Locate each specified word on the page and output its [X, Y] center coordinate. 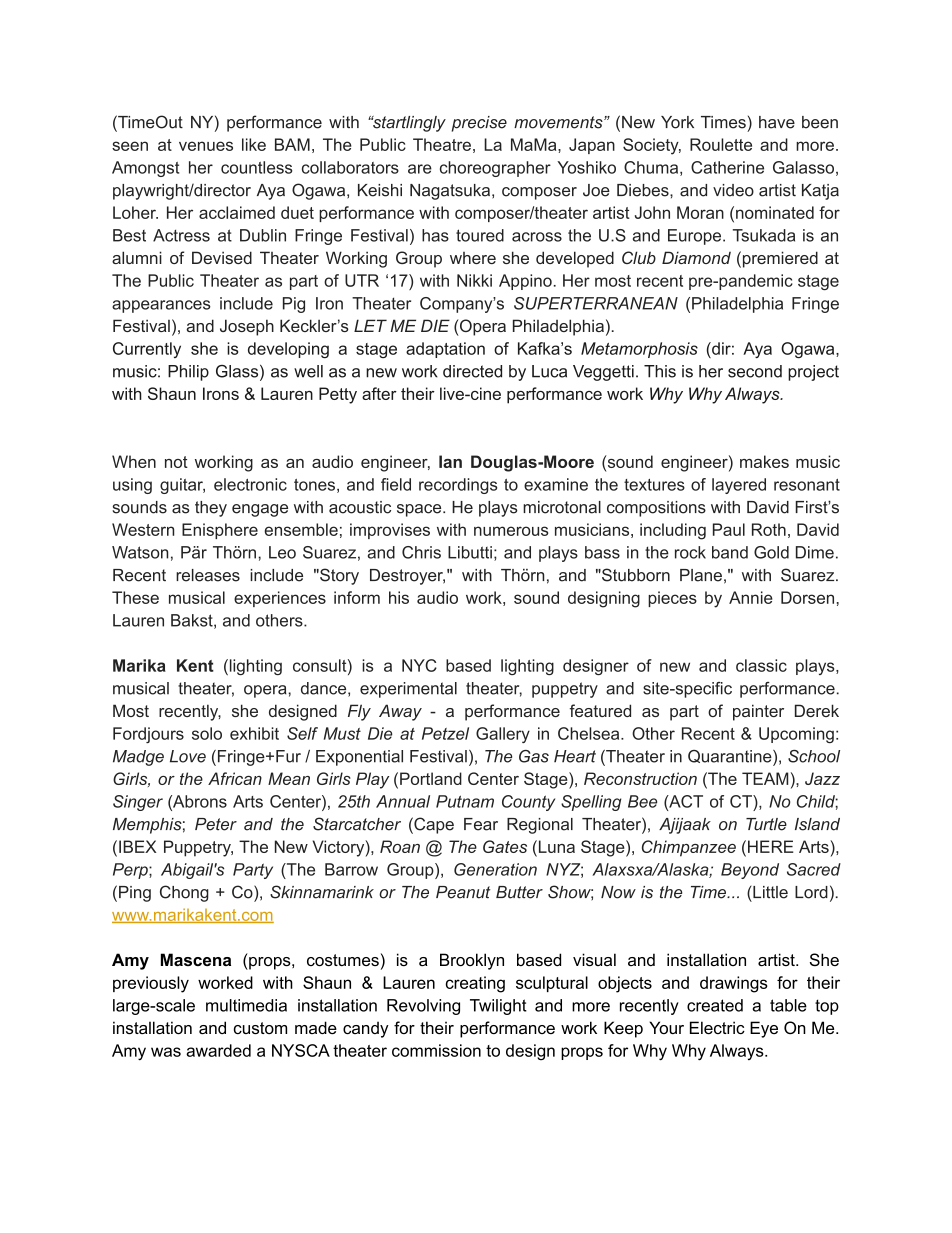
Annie [751, 597]
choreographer [495, 169]
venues [206, 146]
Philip [188, 373]
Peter [216, 824]
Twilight [498, 1007]
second [755, 371]
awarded [218, 1050]
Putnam [465, 801]
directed [472, 371]
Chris [421, 552]
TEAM [765, 778]
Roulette [721, 144]
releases [208, 575]
